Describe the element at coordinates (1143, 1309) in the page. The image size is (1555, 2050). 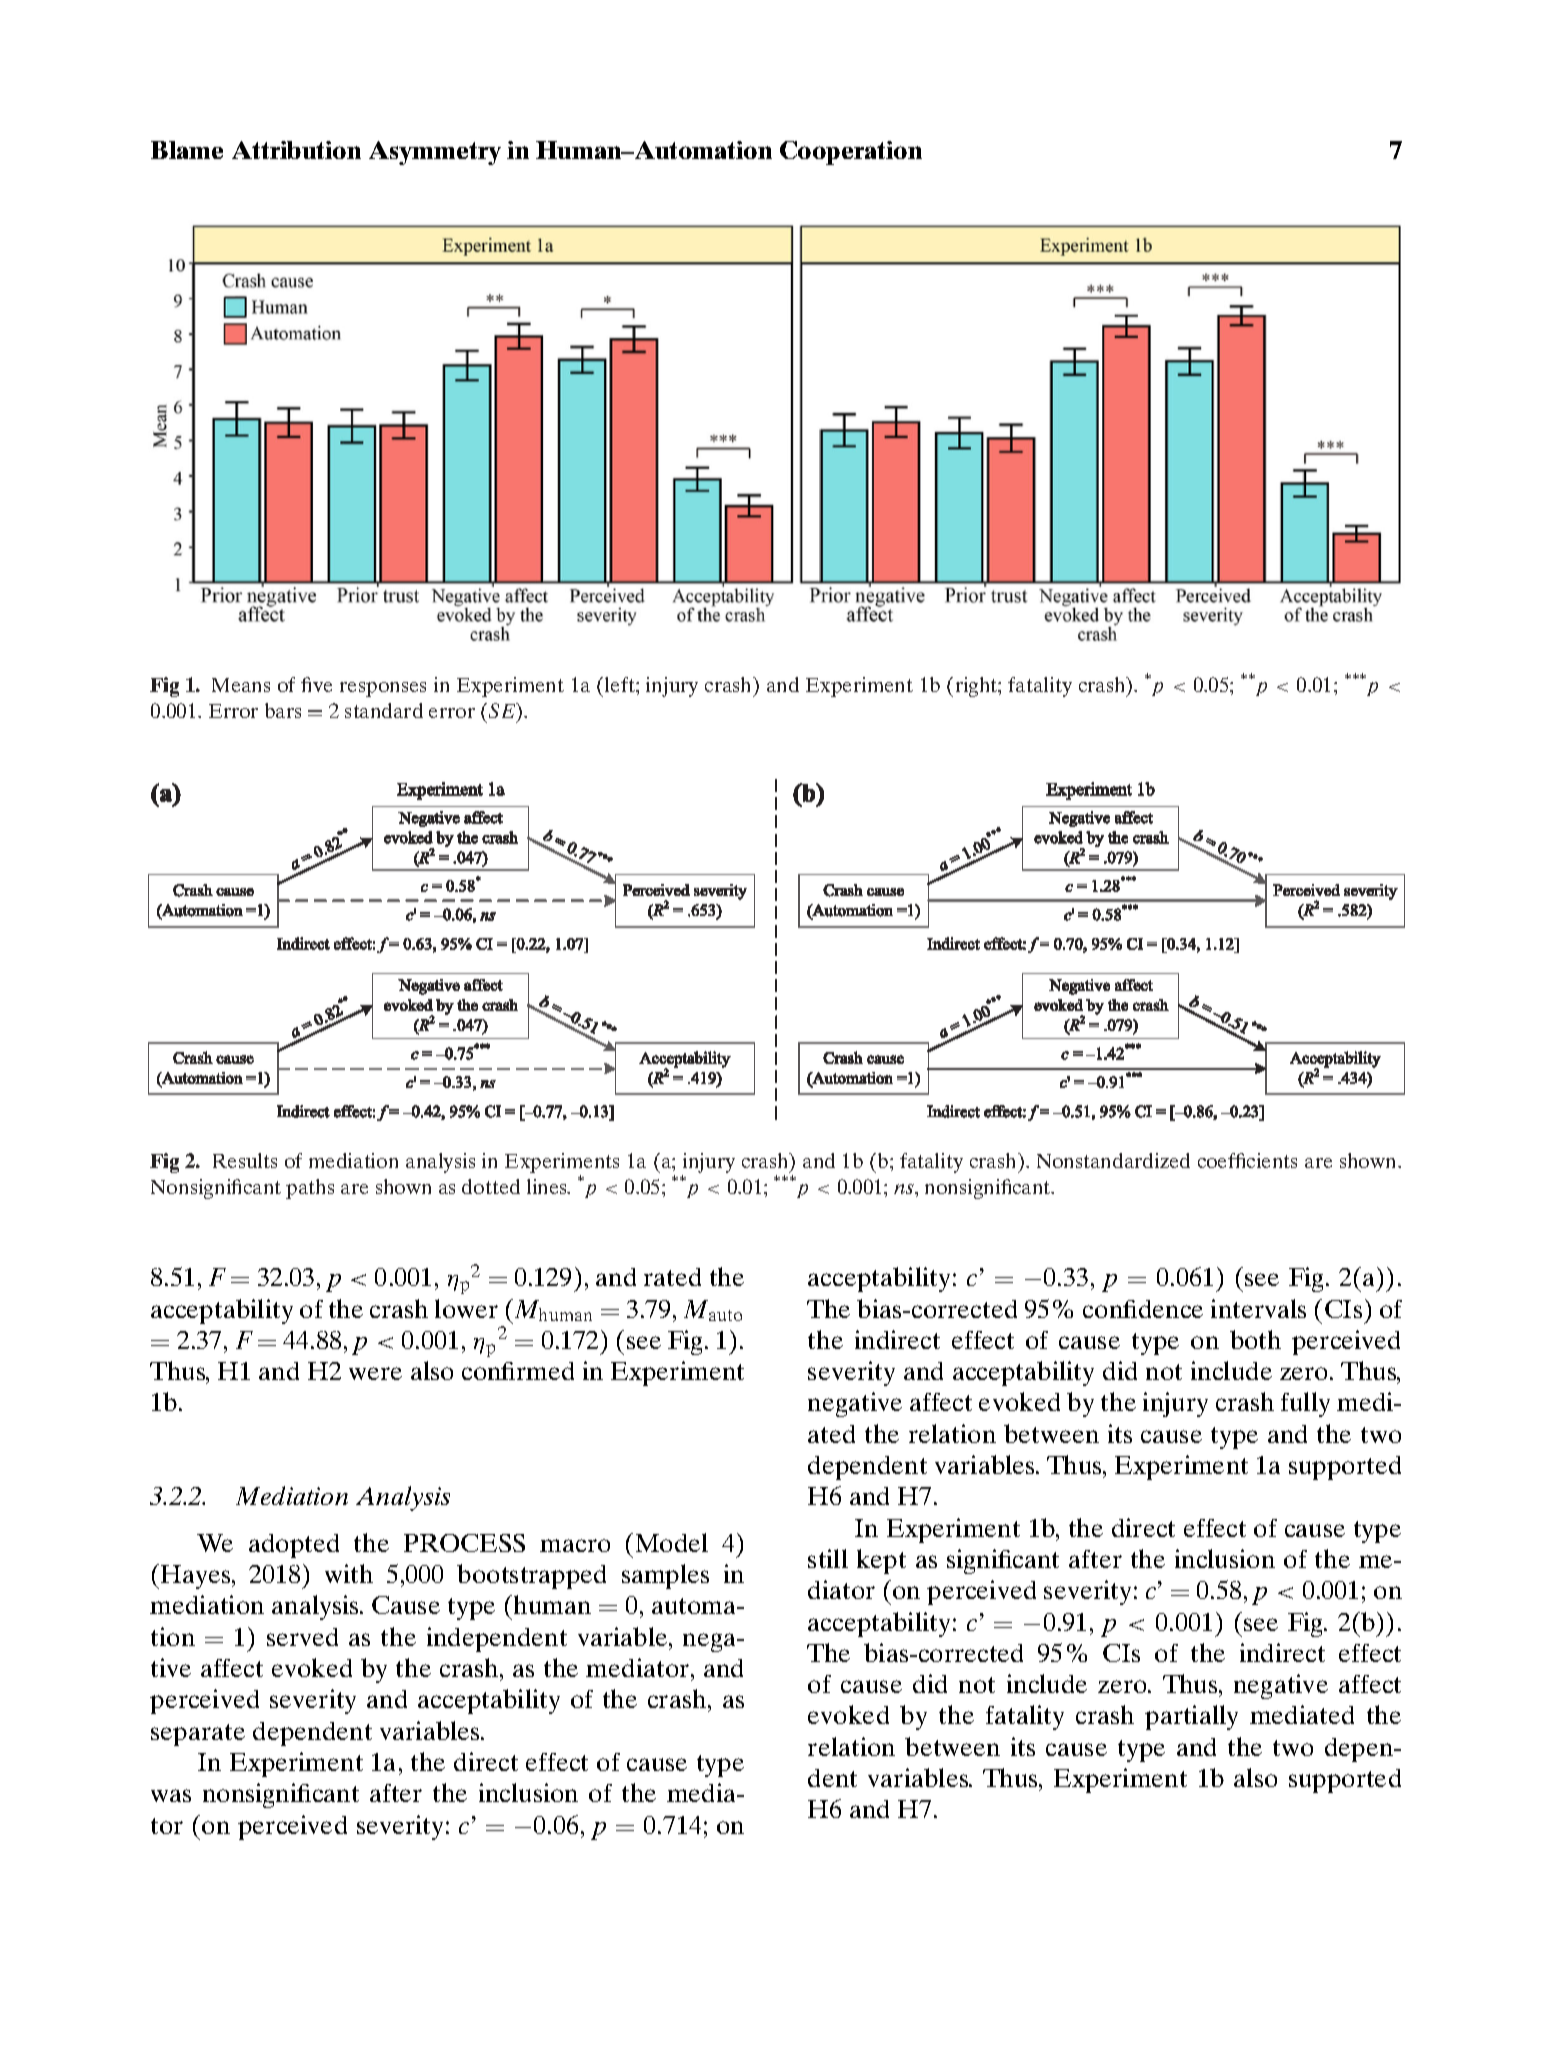
I see `confidence` at that location.
